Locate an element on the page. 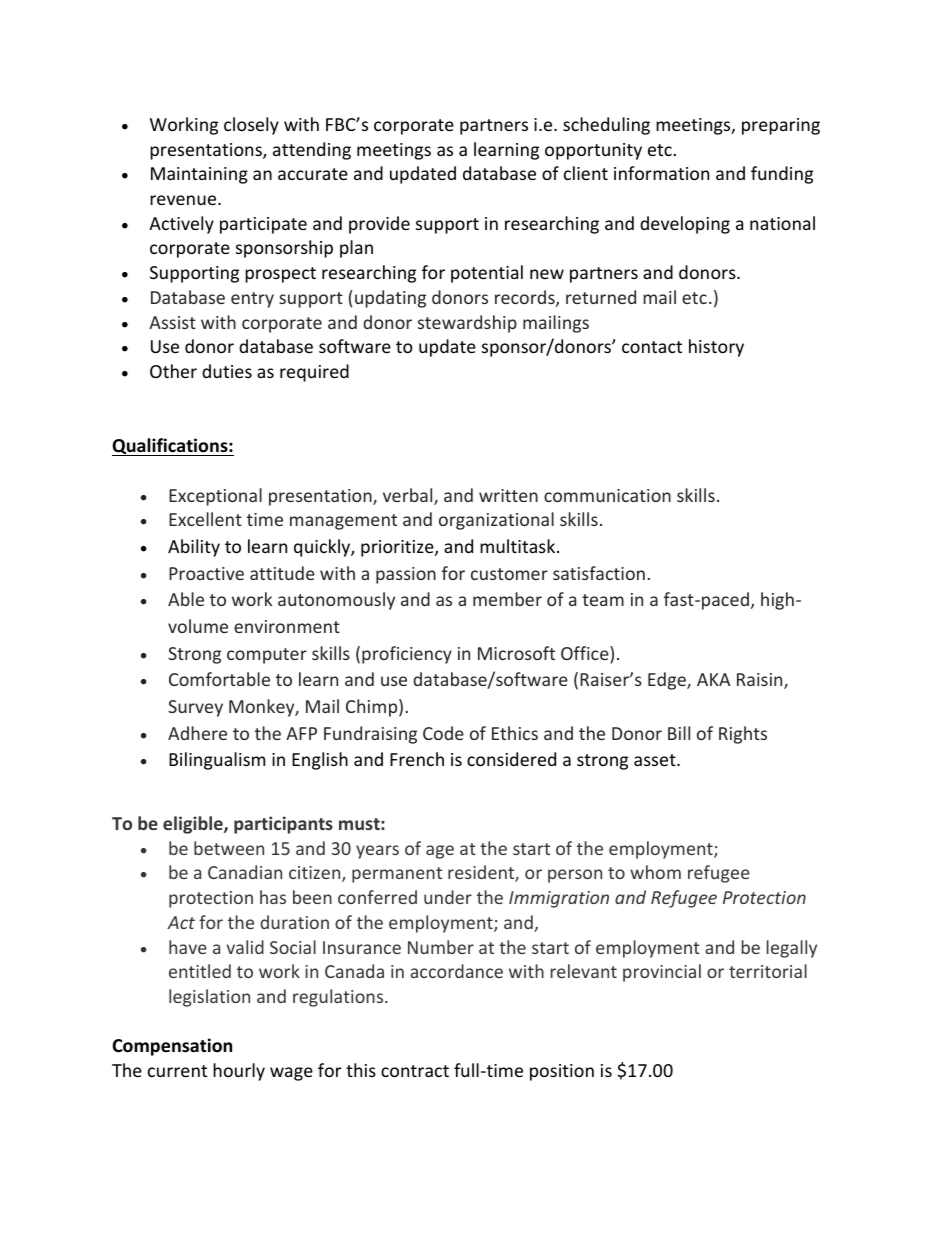 This image has width=952, height=1233. client is located at coordinates (586, 173).
